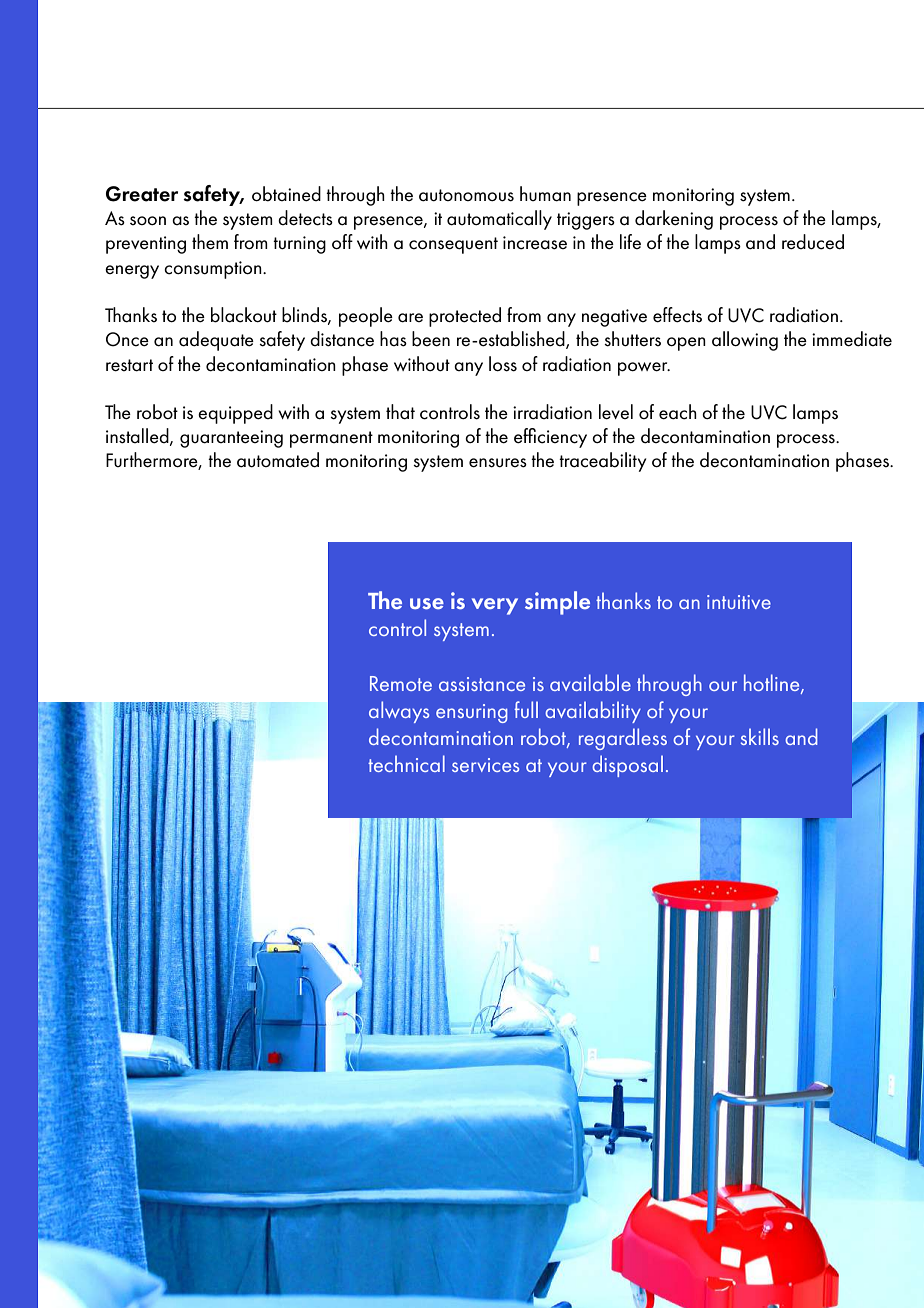  I want to click on automated, so click(278, 460).
